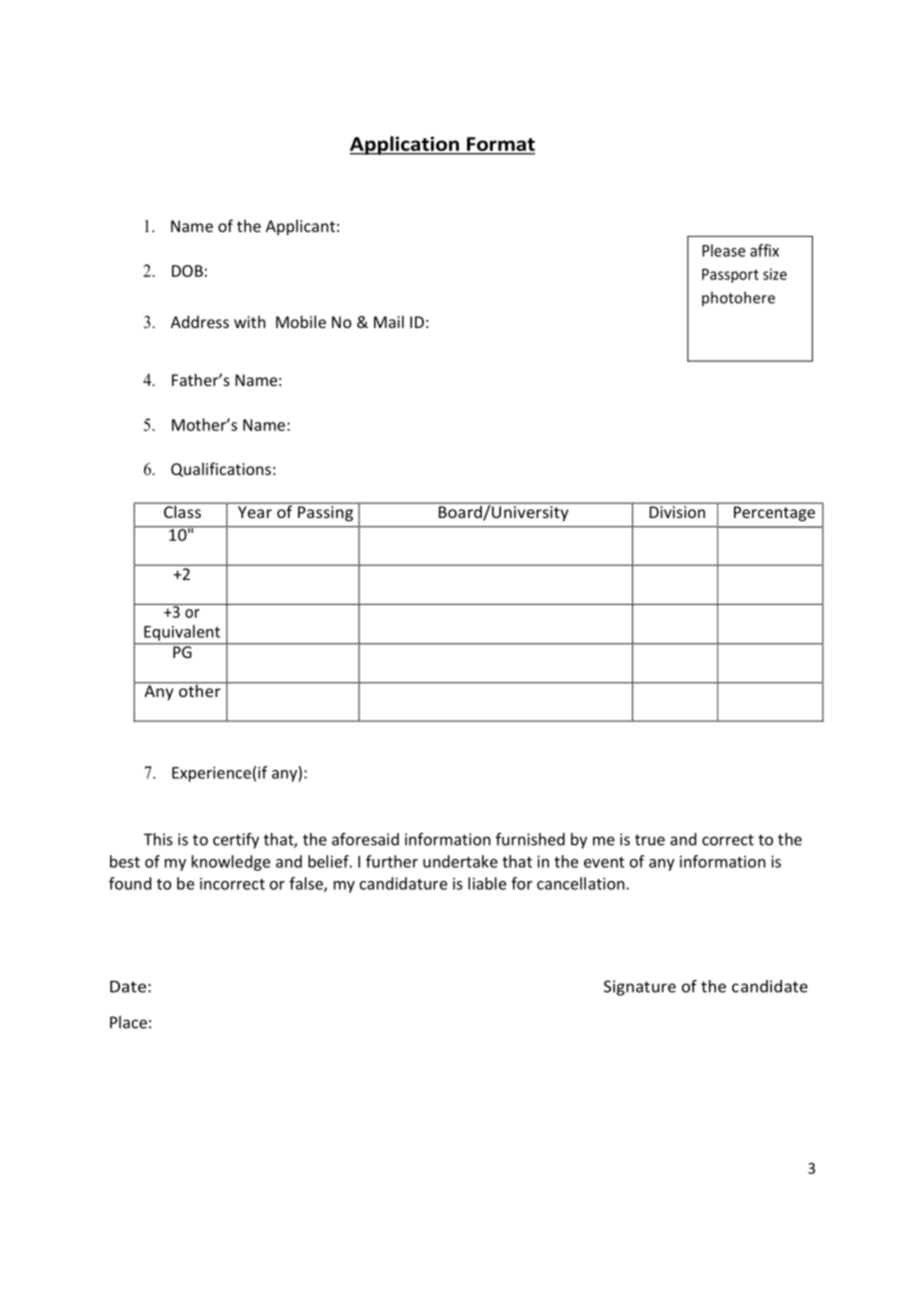  What do you see at coordinates (723, 250) in the screenshot?
I see `Please` at bounding box center [723, 250].
